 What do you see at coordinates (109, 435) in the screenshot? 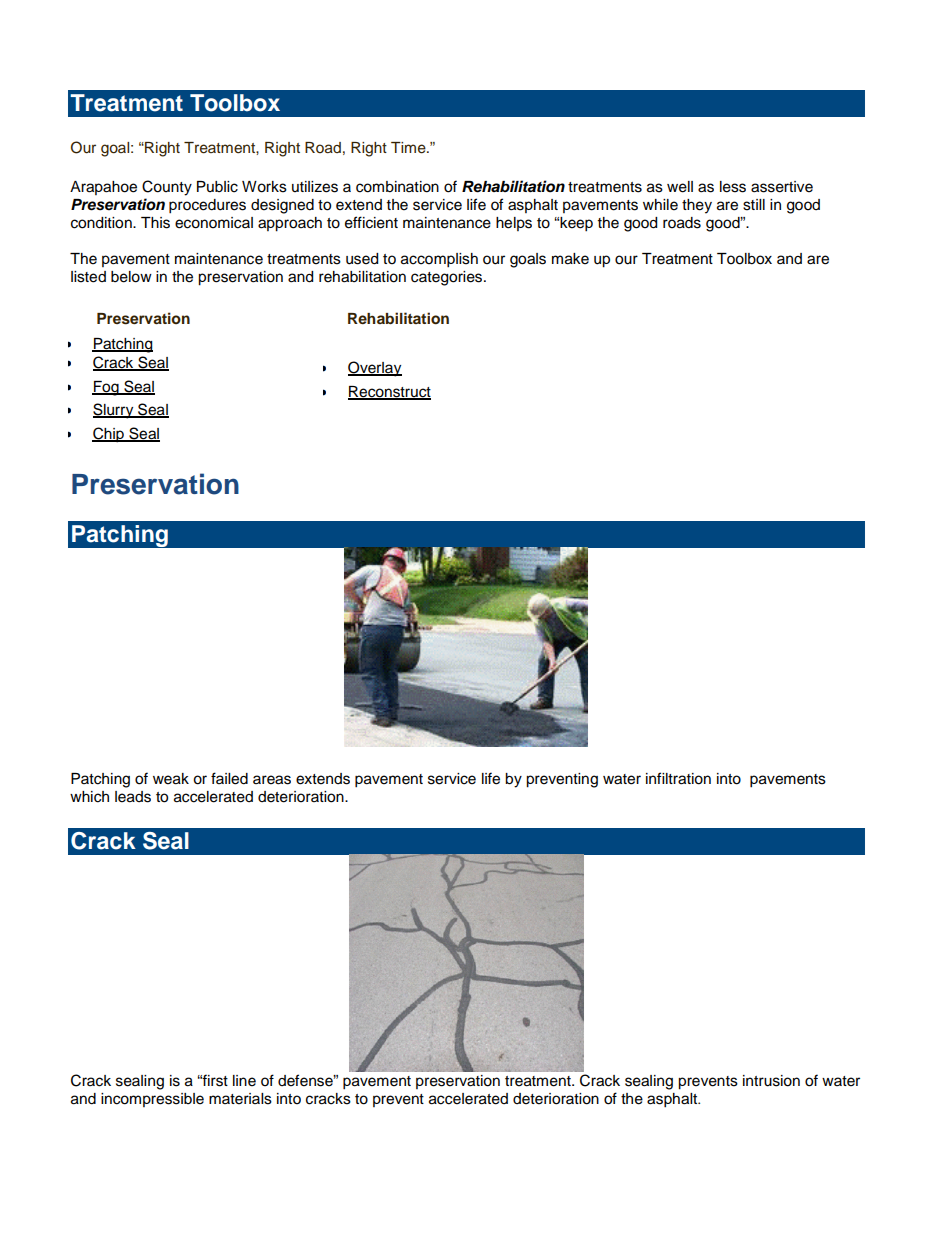
I see `Chip` at bounding box center [109, 435].
